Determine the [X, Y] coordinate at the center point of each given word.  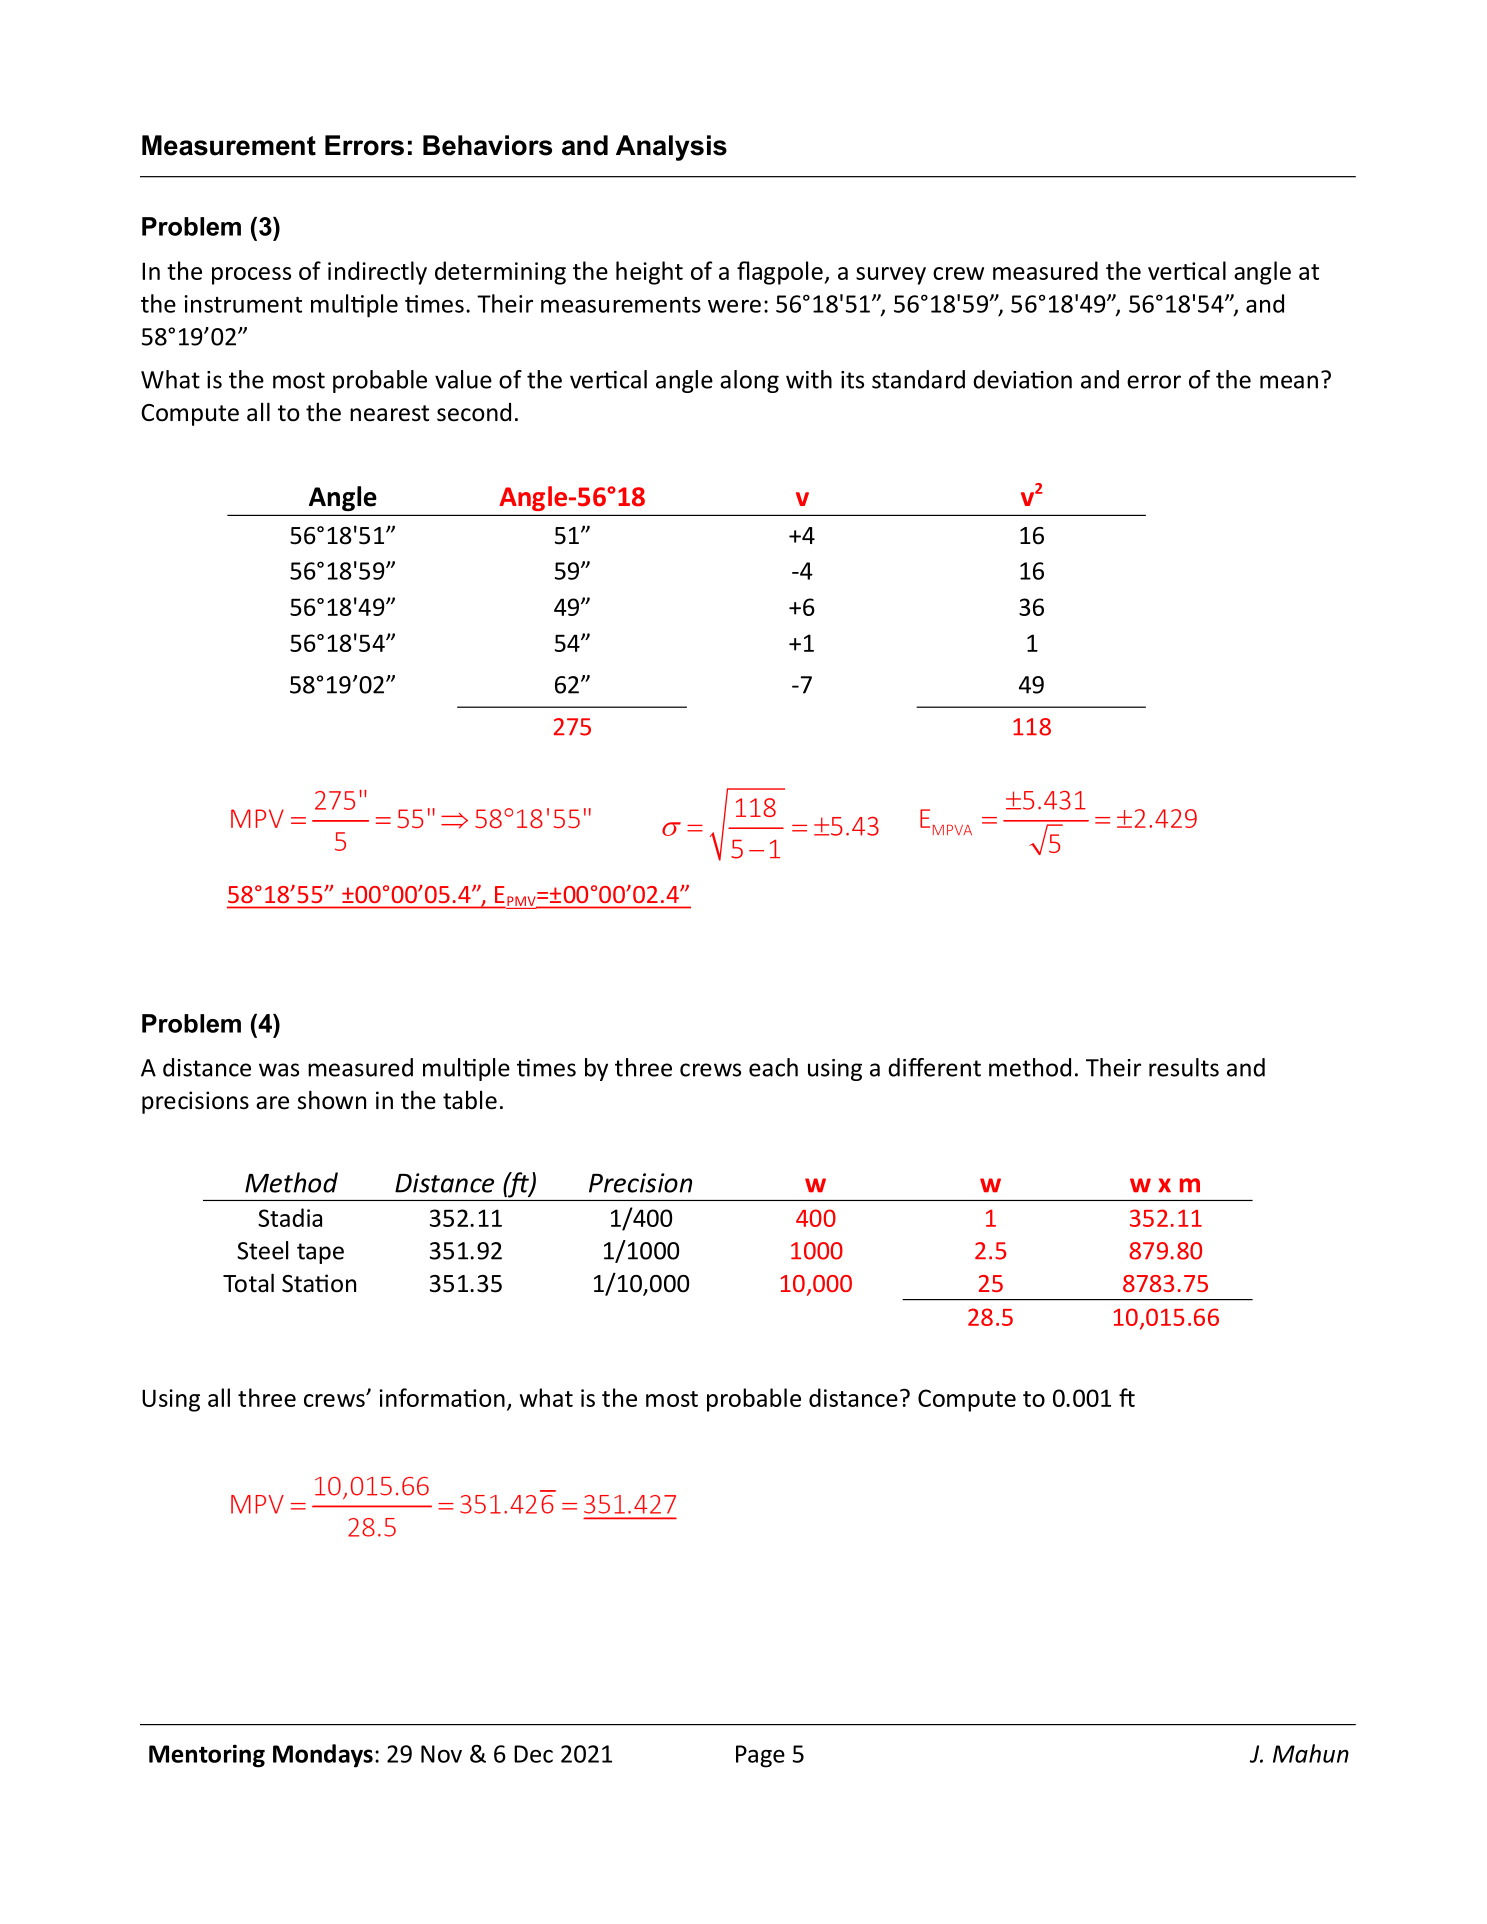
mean [1289, 382]
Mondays [323, 1756]
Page [760, 1756]
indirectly [377, 273]
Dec [533, 1754]
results [1184, 1067]
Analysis [671, 148]
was [279, 1070]
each [773, 1067]
